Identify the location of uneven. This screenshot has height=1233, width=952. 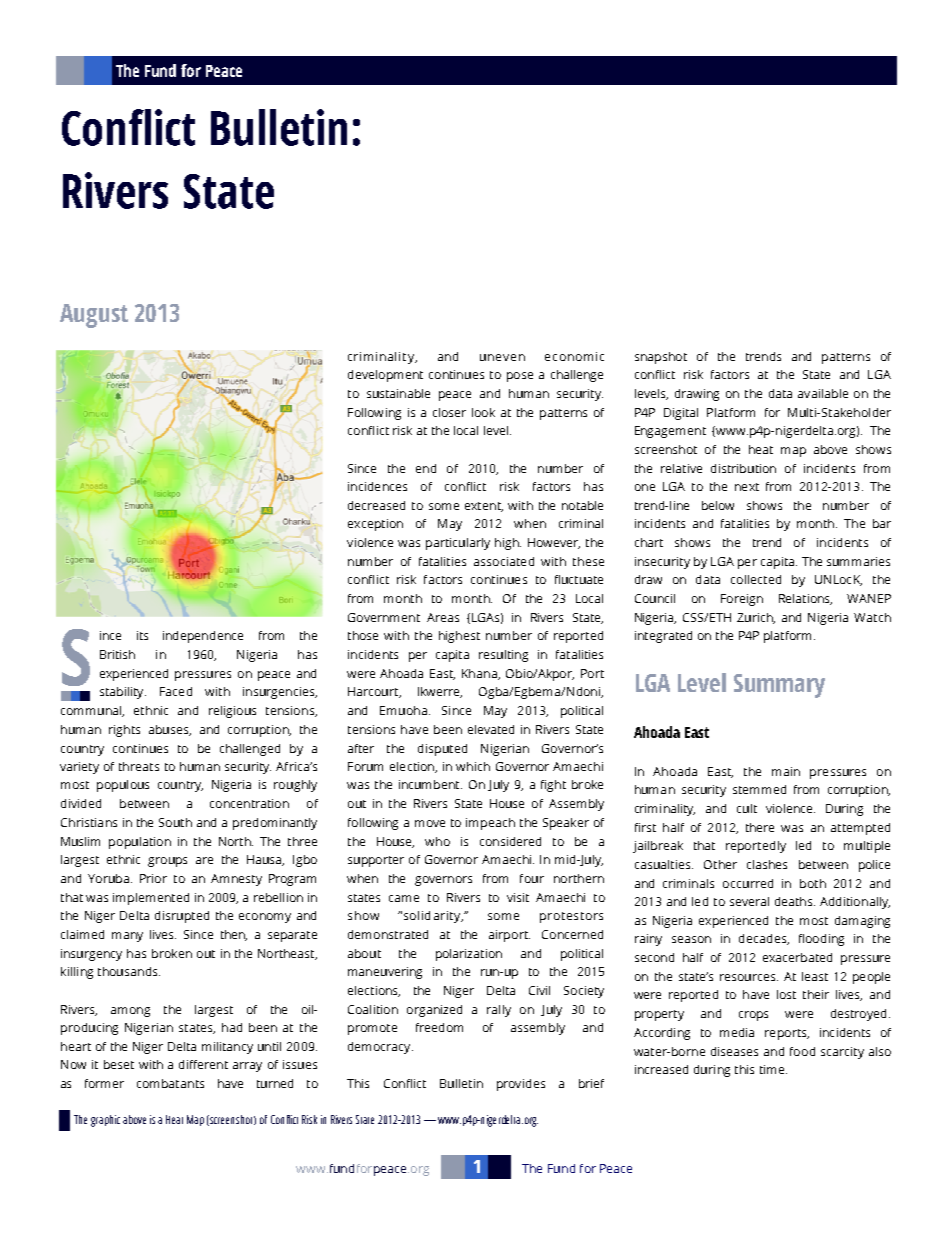
(502, 357).
